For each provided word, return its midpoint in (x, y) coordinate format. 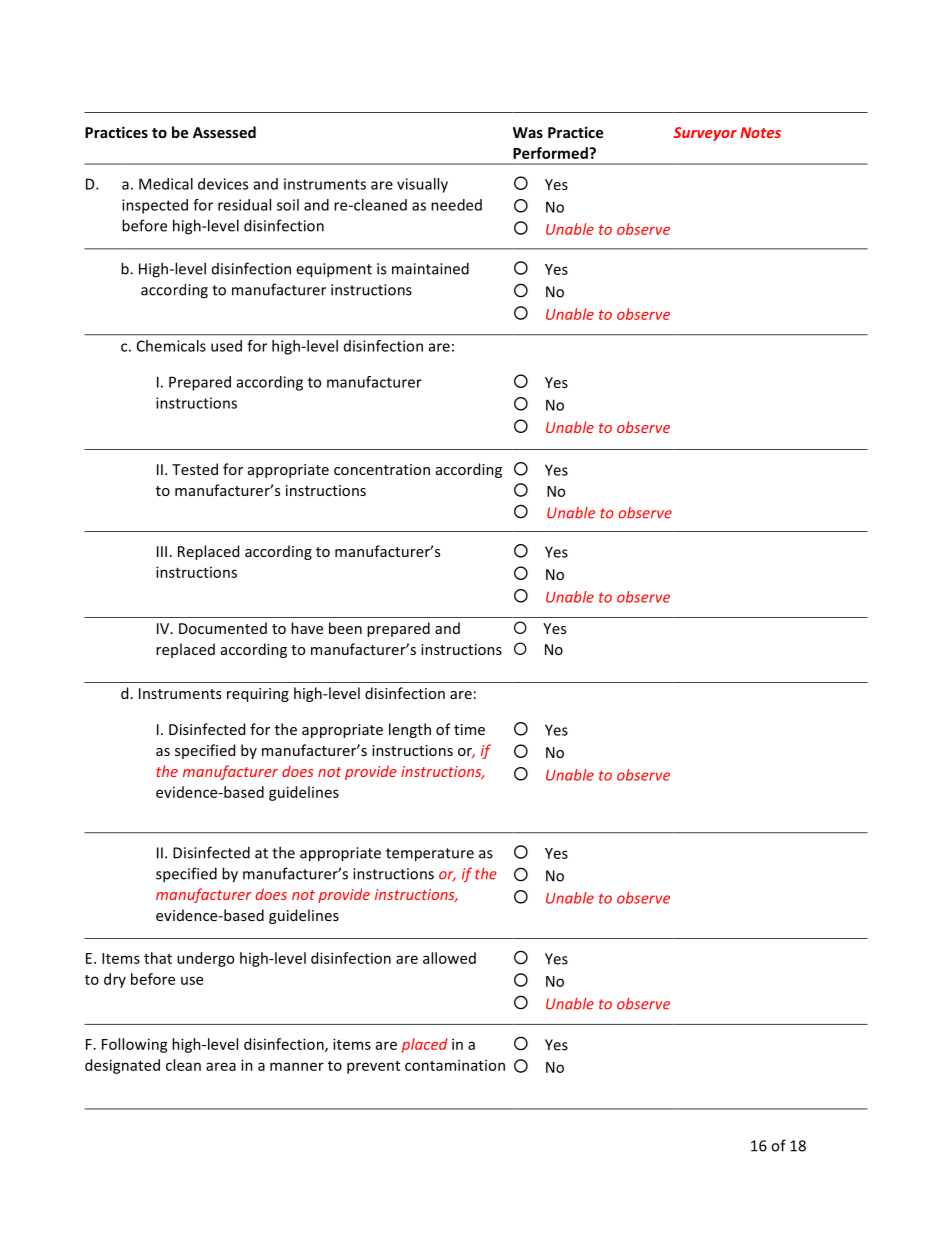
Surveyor (705, 134)
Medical (166, 184)
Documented (223, 628)
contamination (455, 1065)
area (221, 1066)
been (345, 628)
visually (422, 185)
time (469, 729)
